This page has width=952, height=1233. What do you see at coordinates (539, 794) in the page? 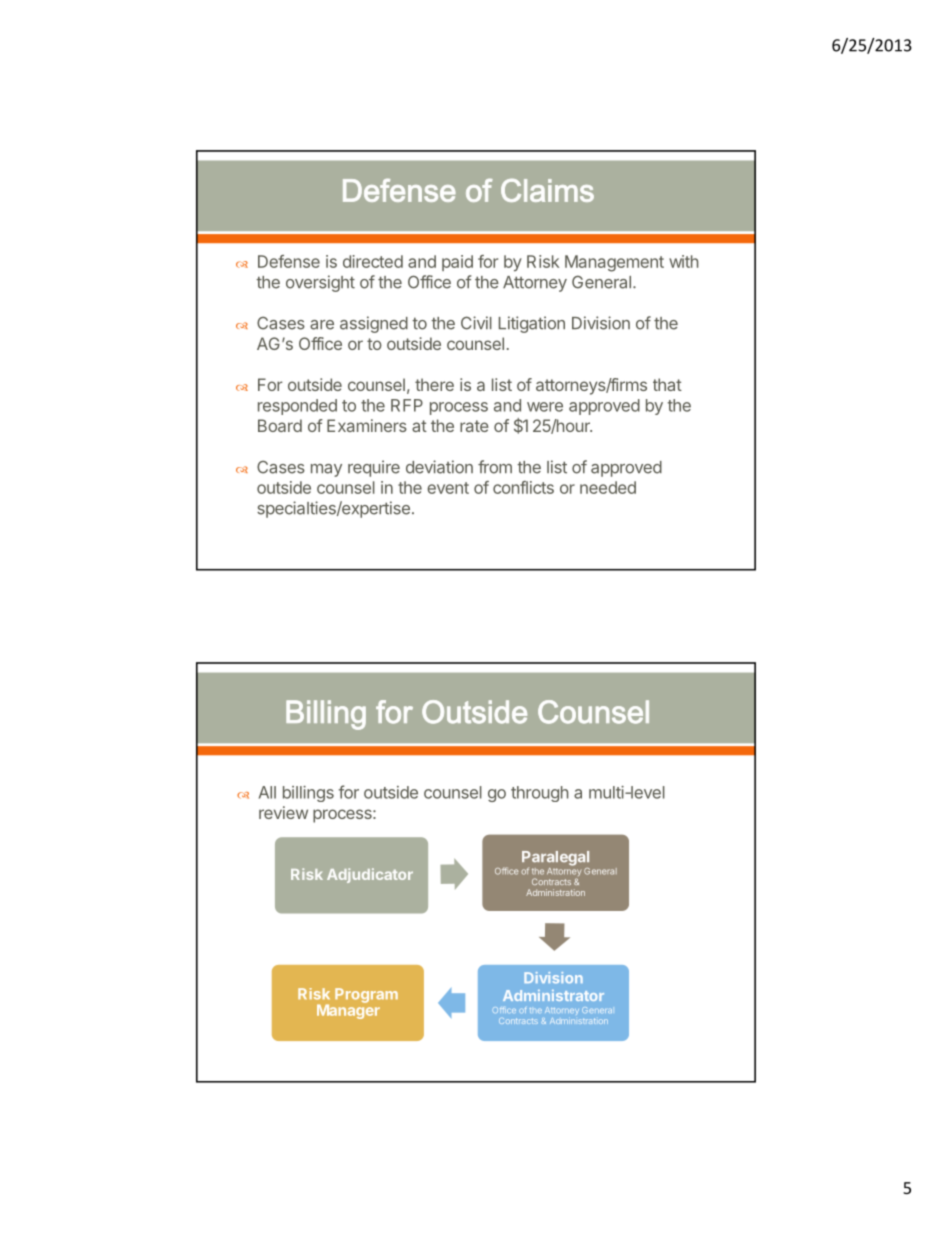
I see `through` at bounding box center [539, 794].
